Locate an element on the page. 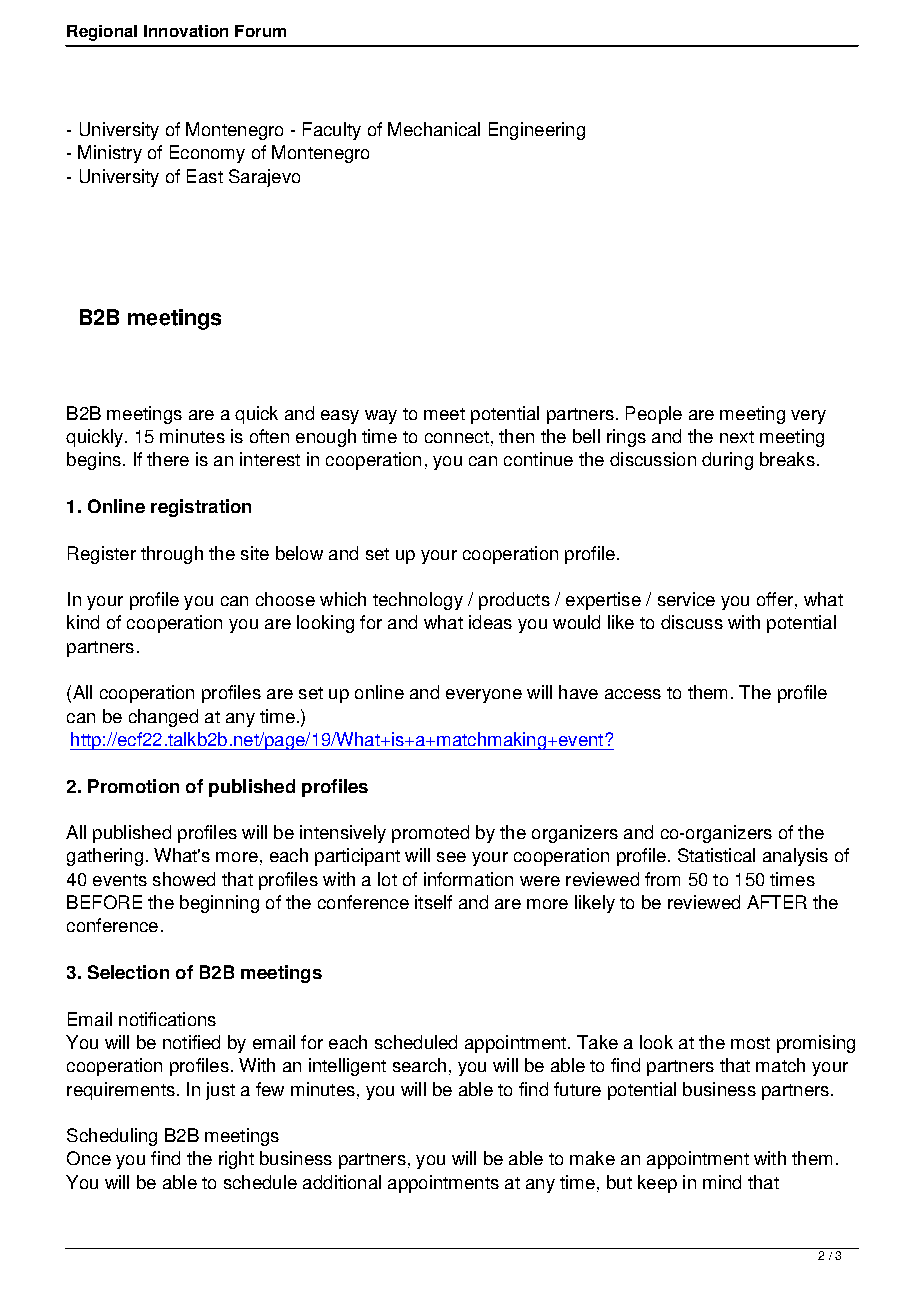 This page has height=1308, width=924. Mechanical is located at coordinates (434, 129).
